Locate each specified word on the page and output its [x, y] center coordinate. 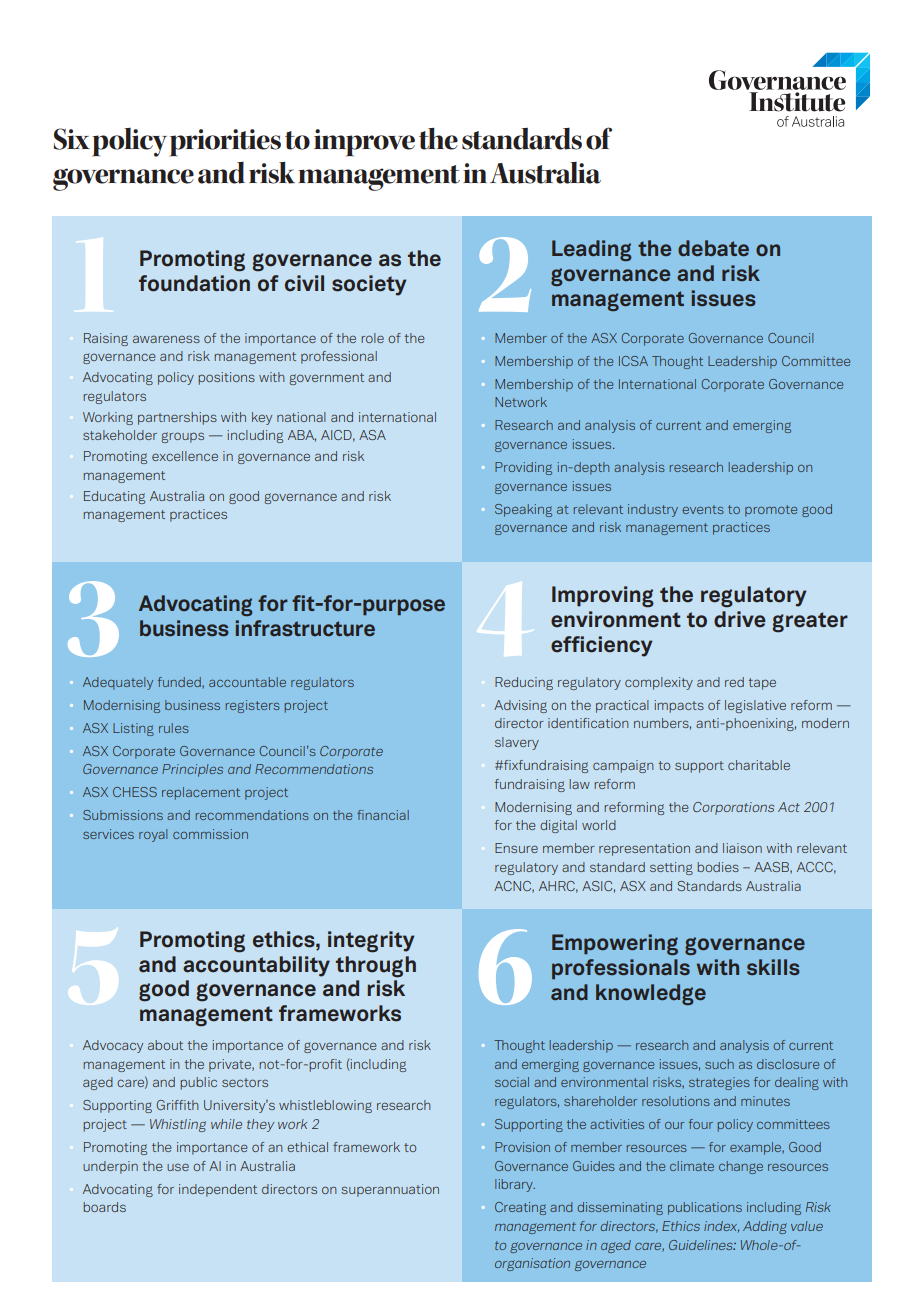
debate [713, 248]
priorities [225, 143]
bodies [718, 867]
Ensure [516, 848]
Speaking [523, 510]
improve [364, 143]
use [178, 1167]
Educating [114, 497]
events [703, 509]
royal [153, 835]
